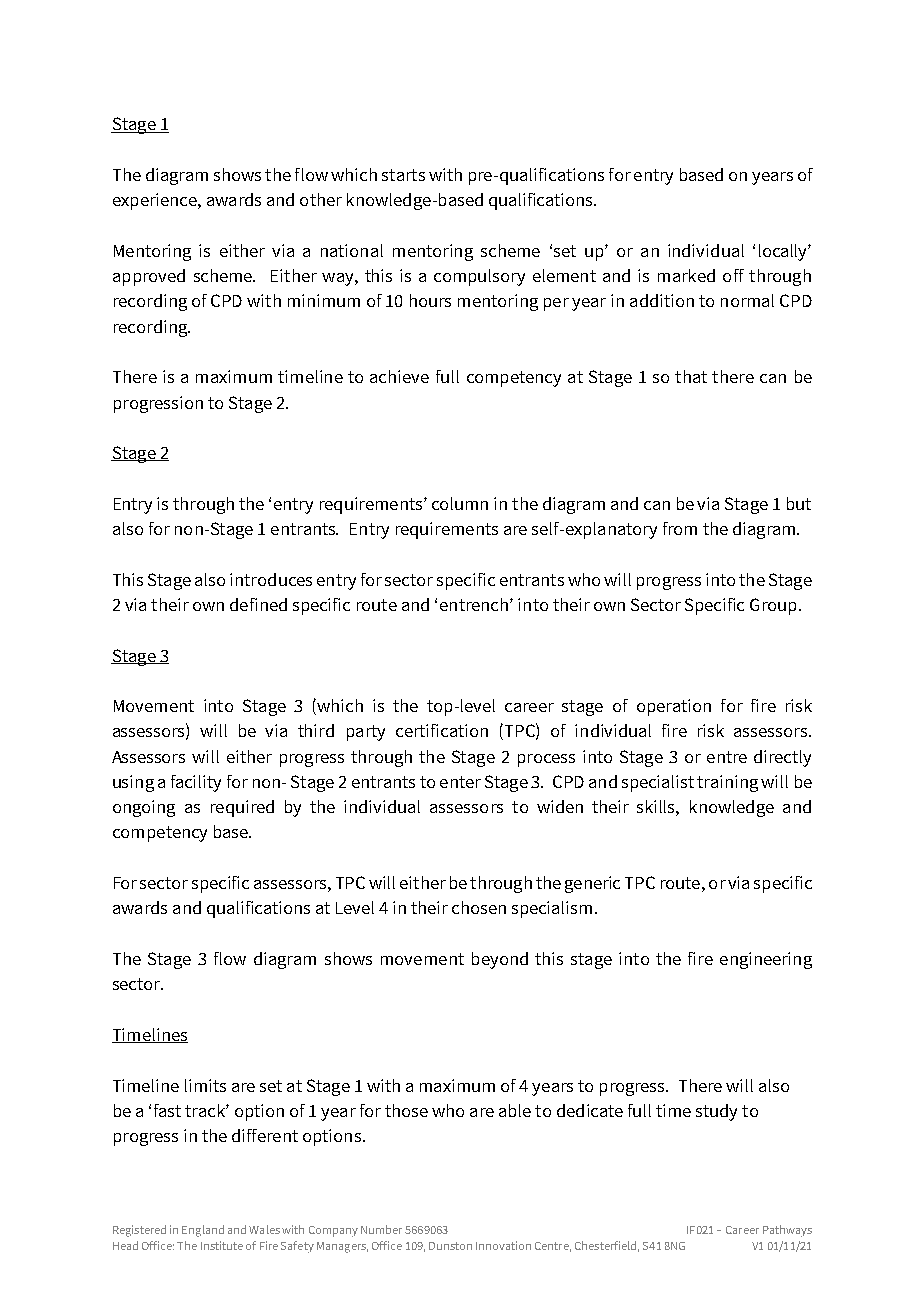 This document has height=1308, width=924. I want to click on beyond, so click(500, 960).
